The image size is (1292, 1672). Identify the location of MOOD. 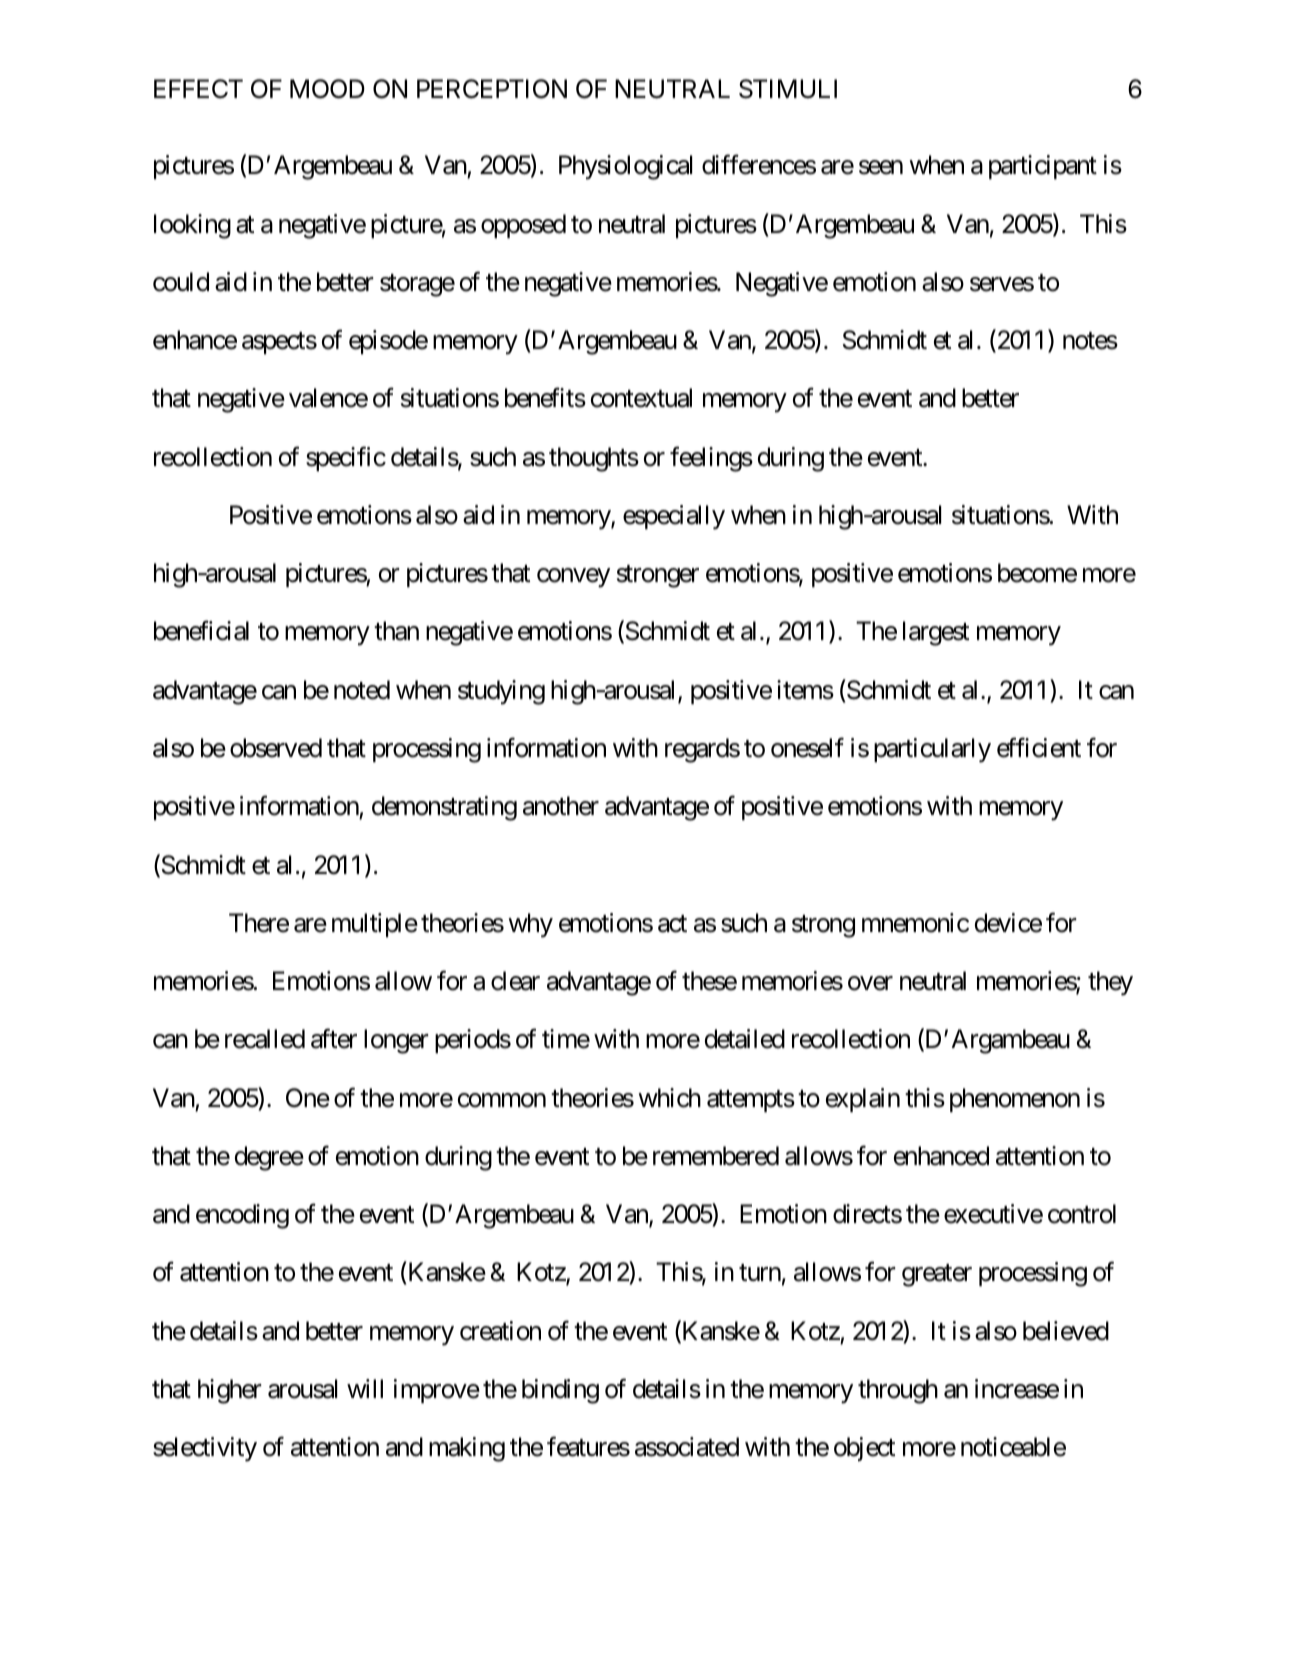
(327, 89).
